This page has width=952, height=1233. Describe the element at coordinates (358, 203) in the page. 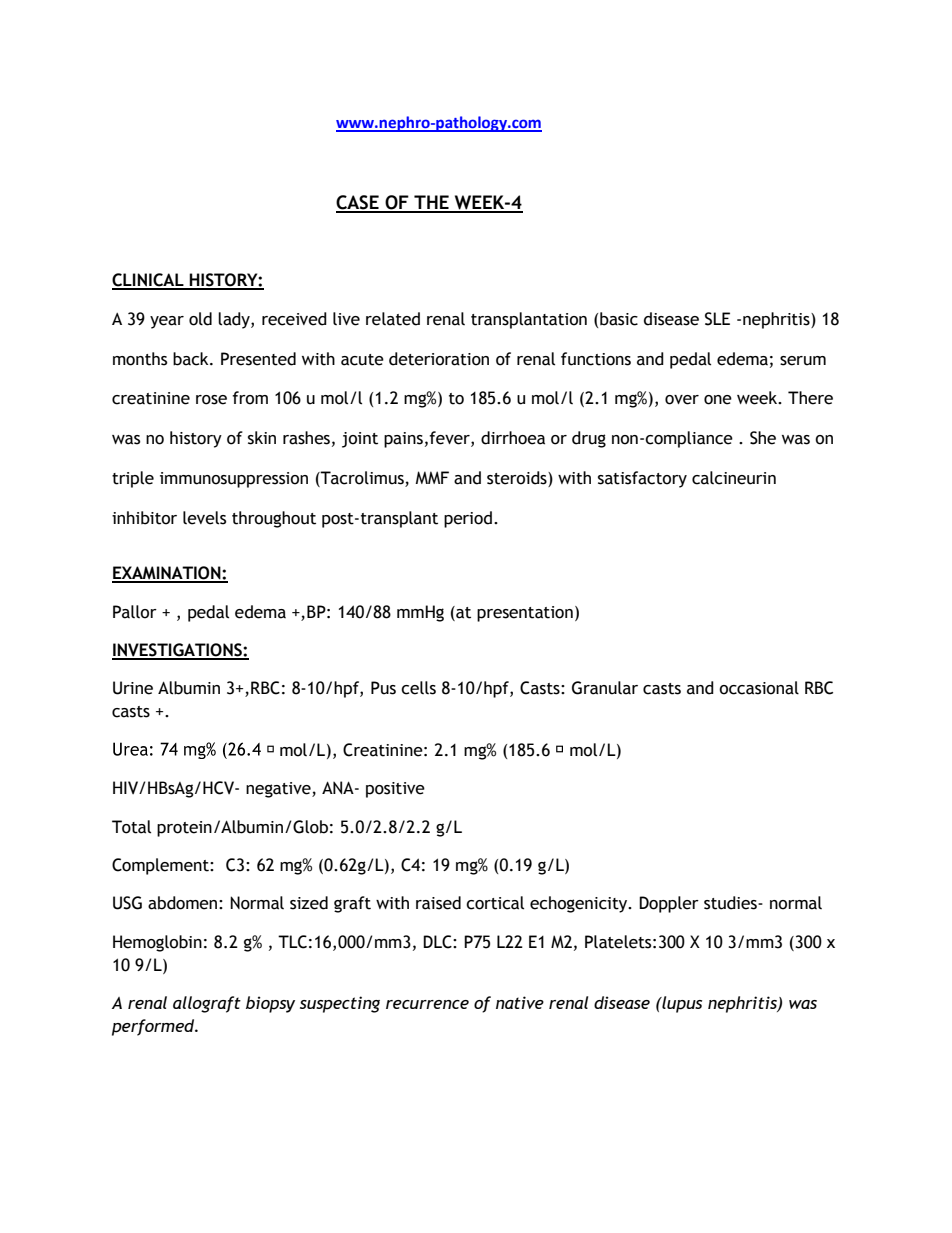

I see `CASE` at that location.
